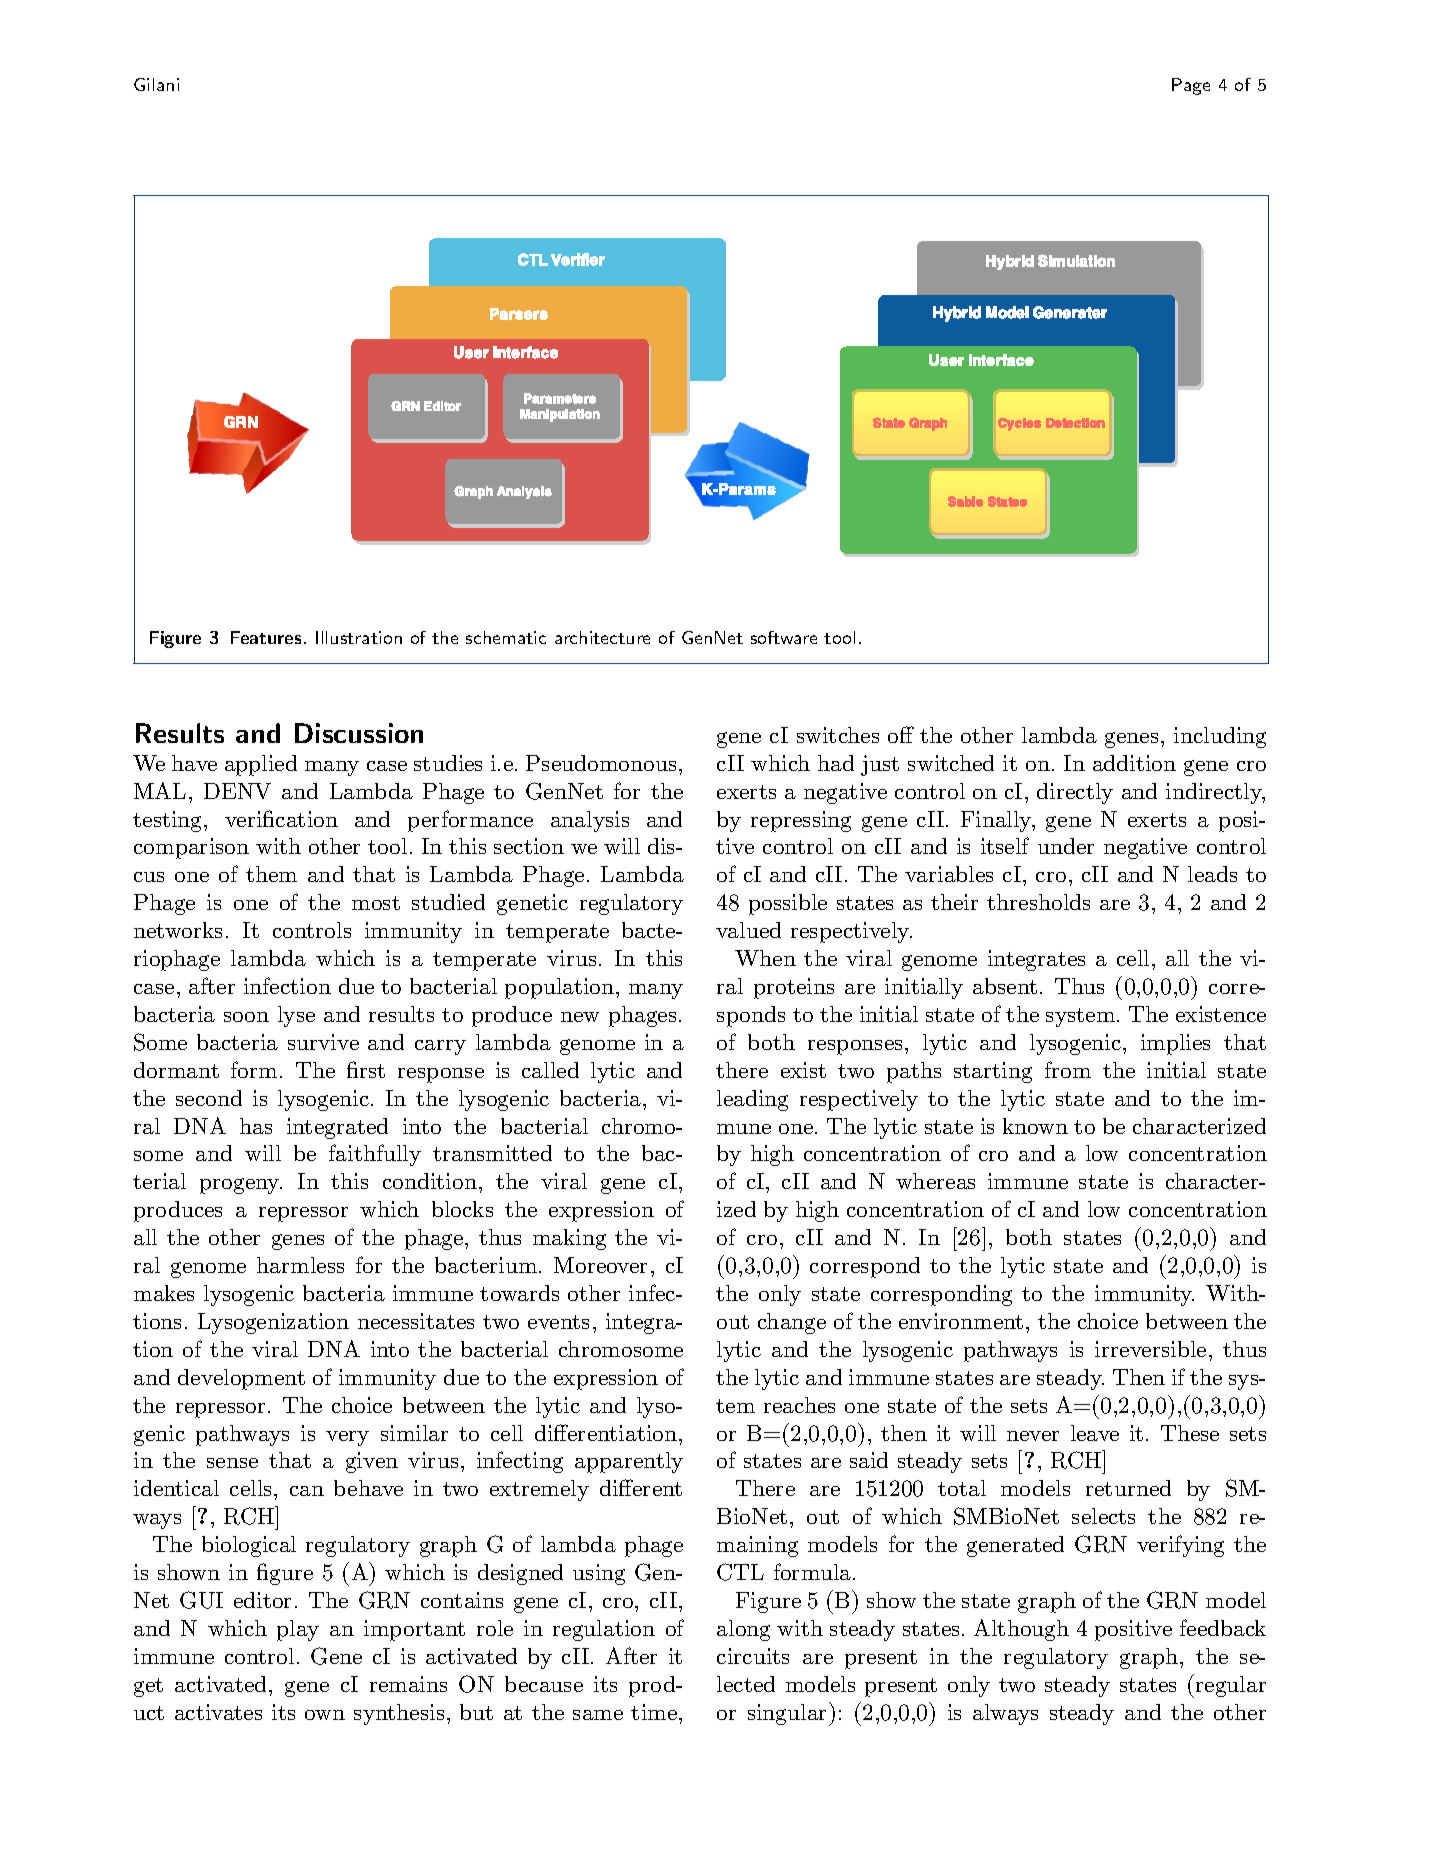  Describe the element at coordinates (298, 1630) in the image. I see `play` at that location.
